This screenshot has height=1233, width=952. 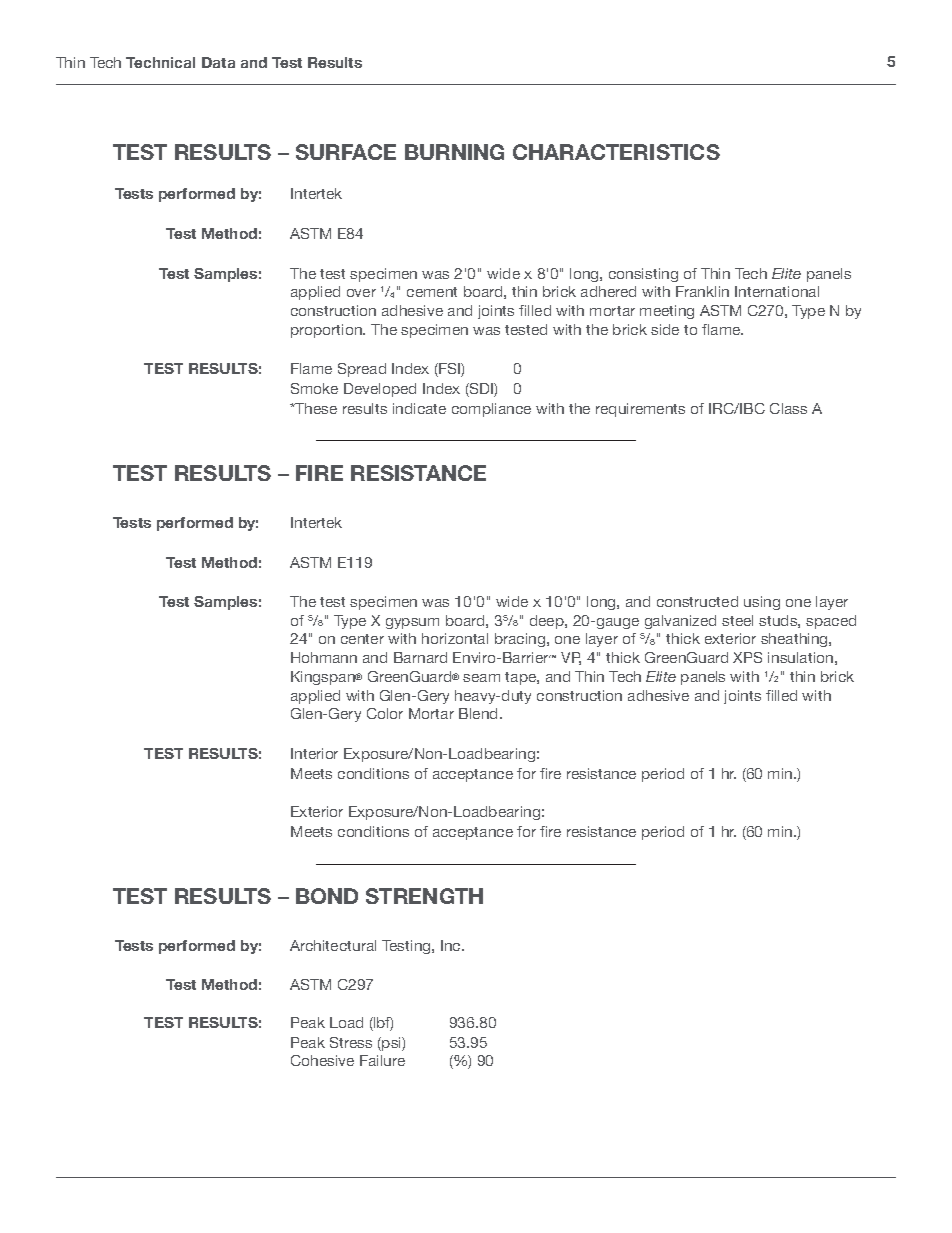 I want to click on CHARACTERISTICS, so click(x=616, y=152).
